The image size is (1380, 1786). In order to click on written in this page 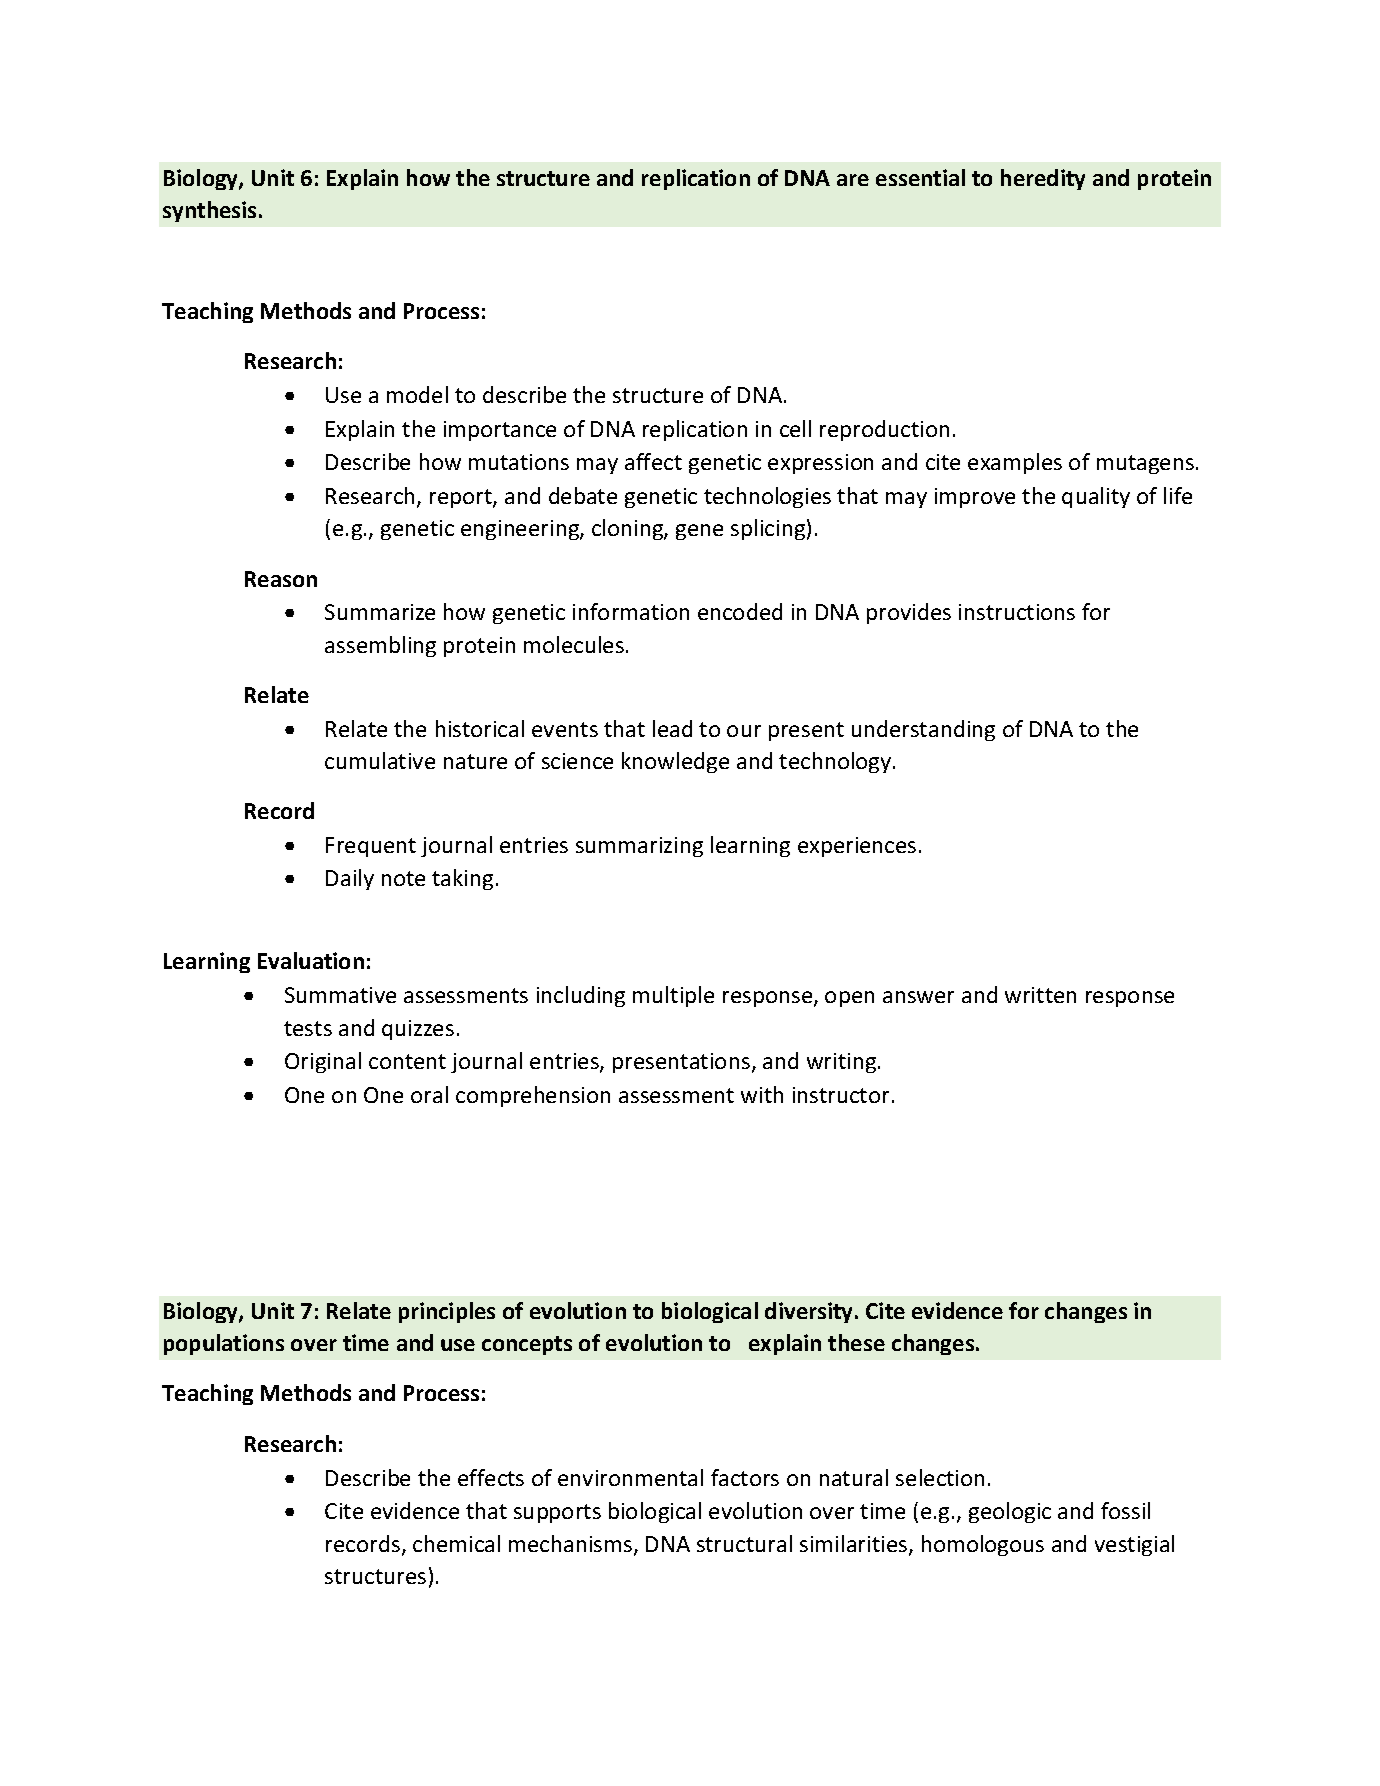, I will do `click(1040, 995)`.
